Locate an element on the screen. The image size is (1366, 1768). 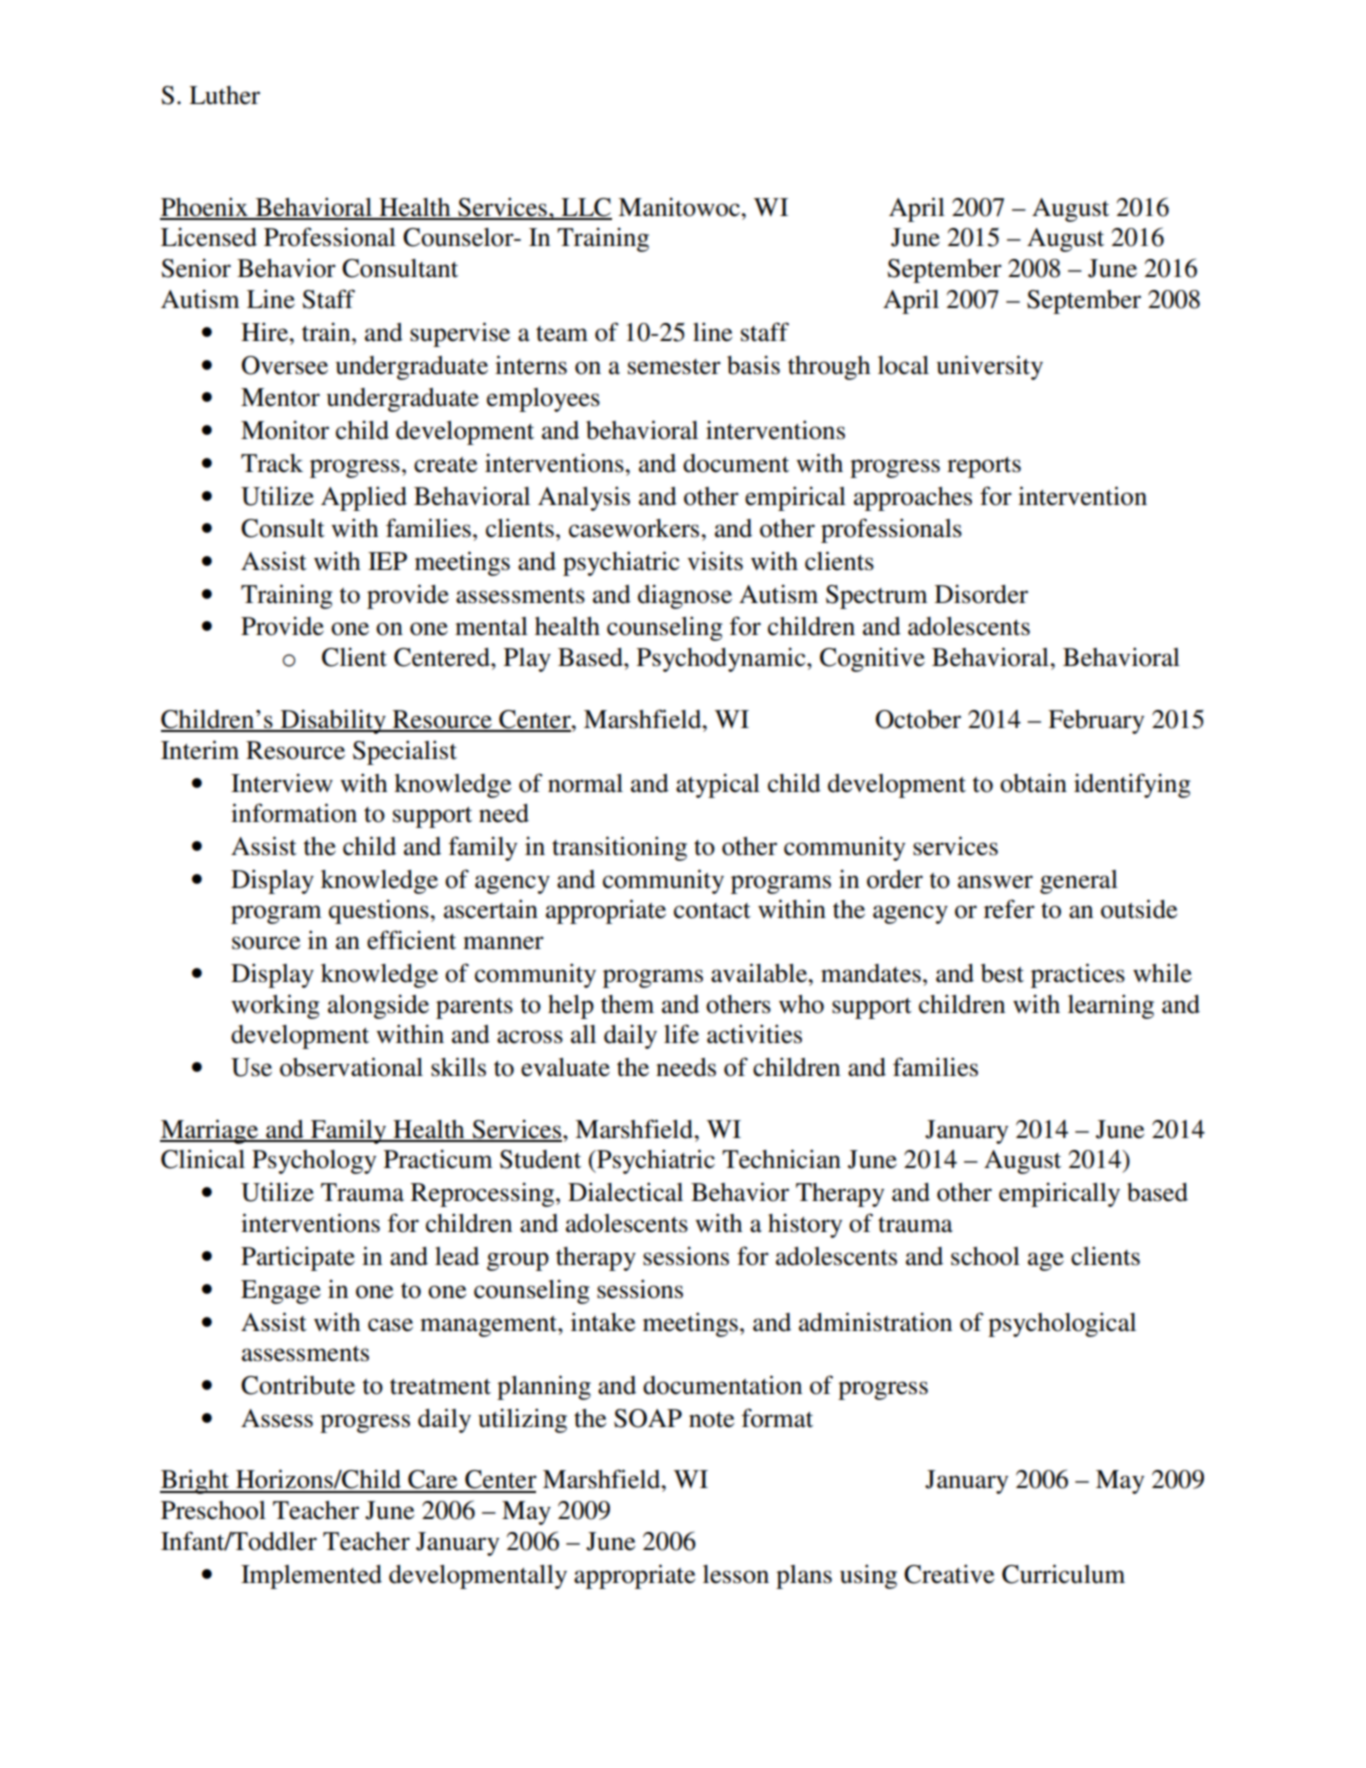
Implemented is located at coordinates (311, 1577).
